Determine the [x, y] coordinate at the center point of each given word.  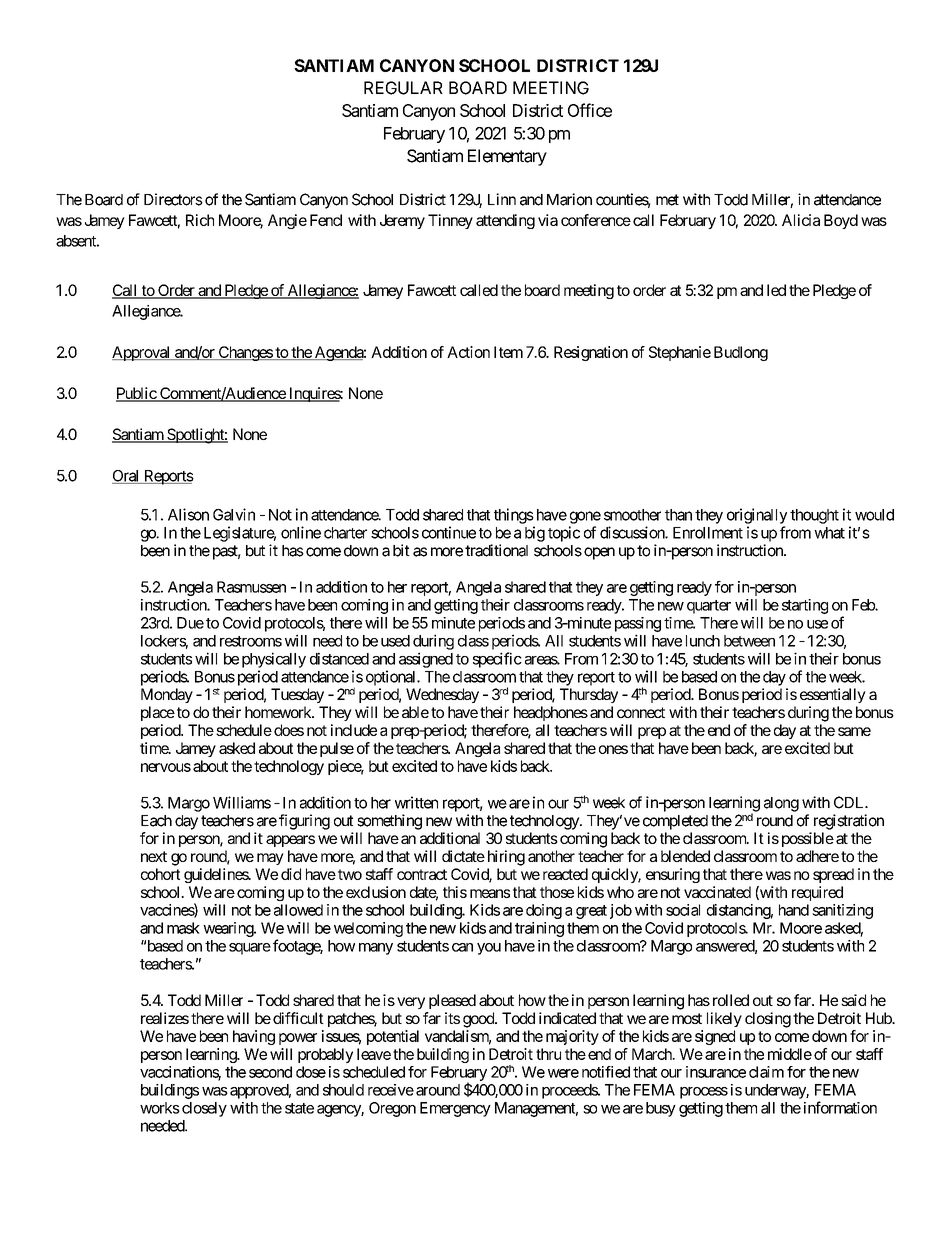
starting [805, 606]
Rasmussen [251, 587]
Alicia [801, 220]
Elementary [507, 157]
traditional [496, 550]
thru [548, 1054]
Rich [200, 220]
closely [204, 1109]
